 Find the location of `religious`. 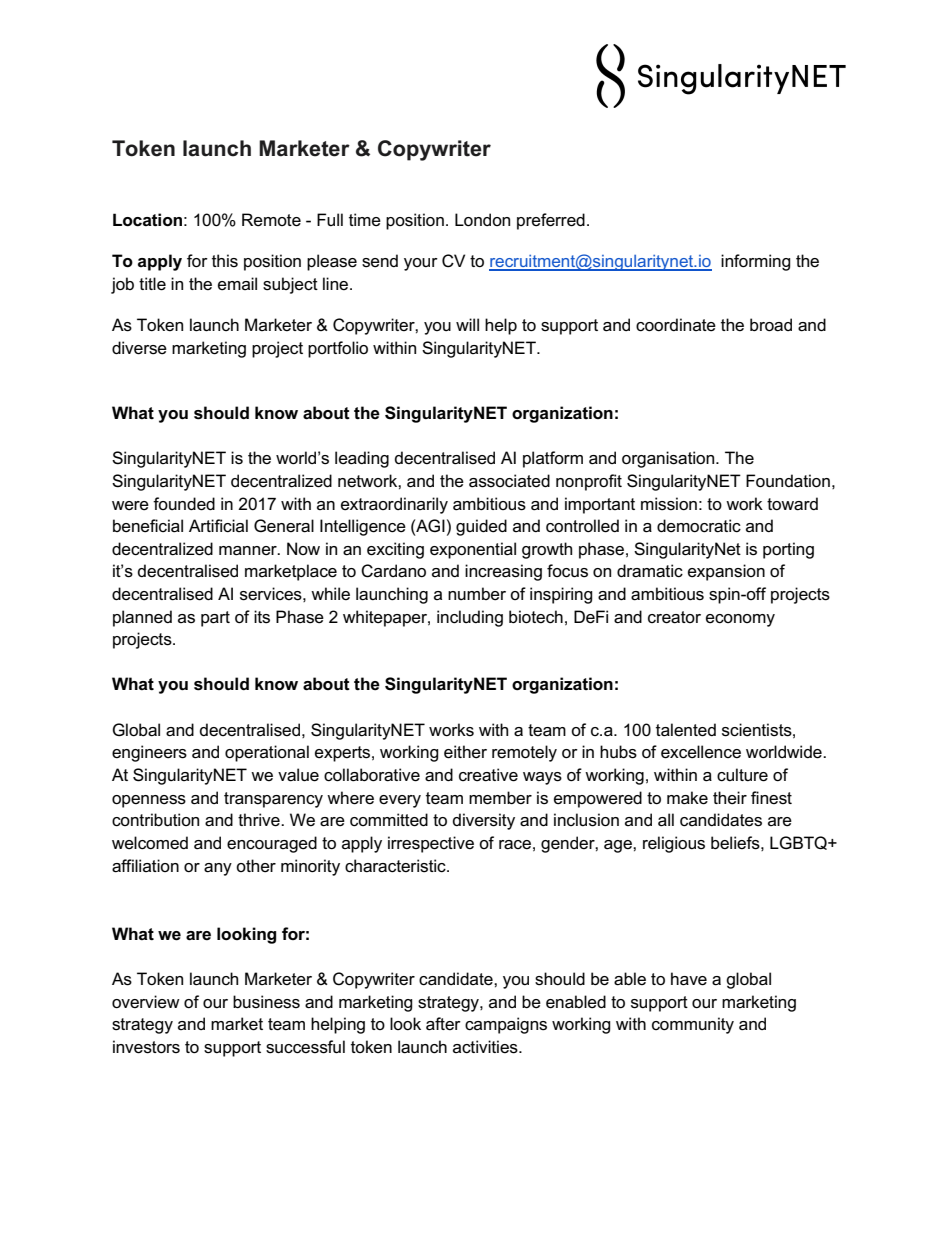

religious is located at coordinates (674, 844).
